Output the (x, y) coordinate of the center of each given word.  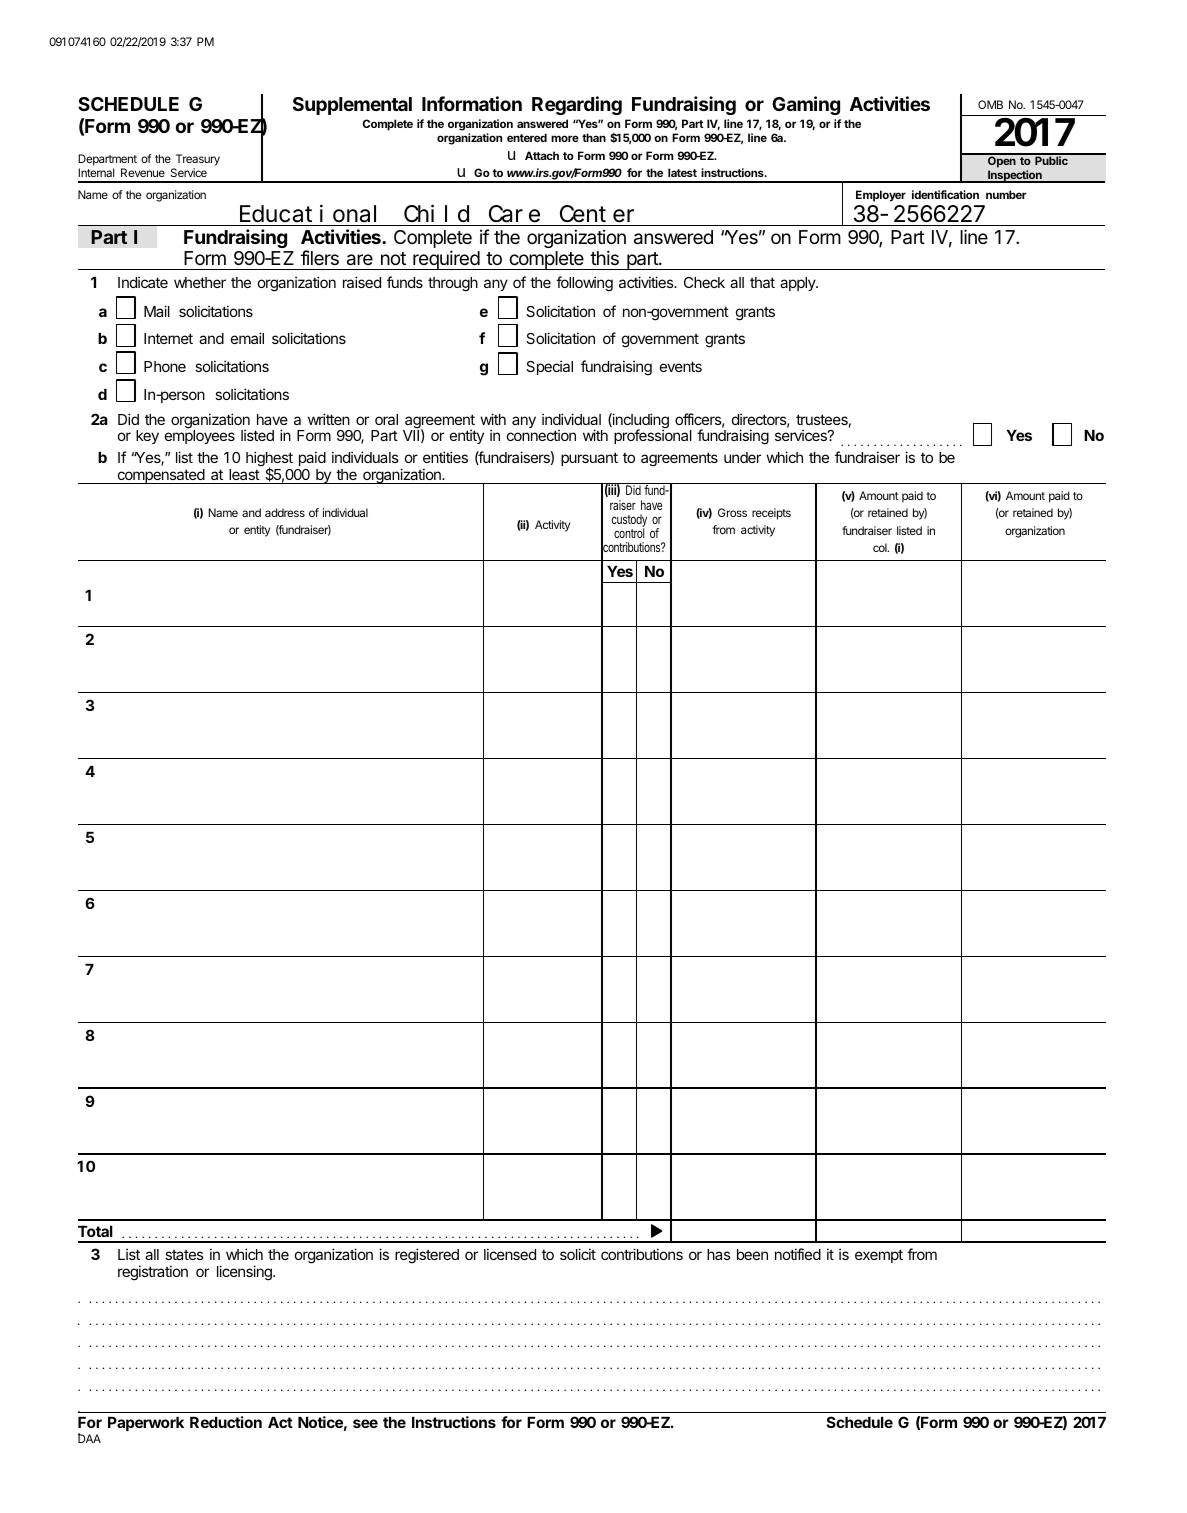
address (285, 512)
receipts (771, 514)
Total (95, 1231)
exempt (879, 1256)
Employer (881, 196)
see (365, 1423)
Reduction (226, 1422)
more (565, 138)
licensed (510, 1254)
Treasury (196, 161)
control (629, 532)
